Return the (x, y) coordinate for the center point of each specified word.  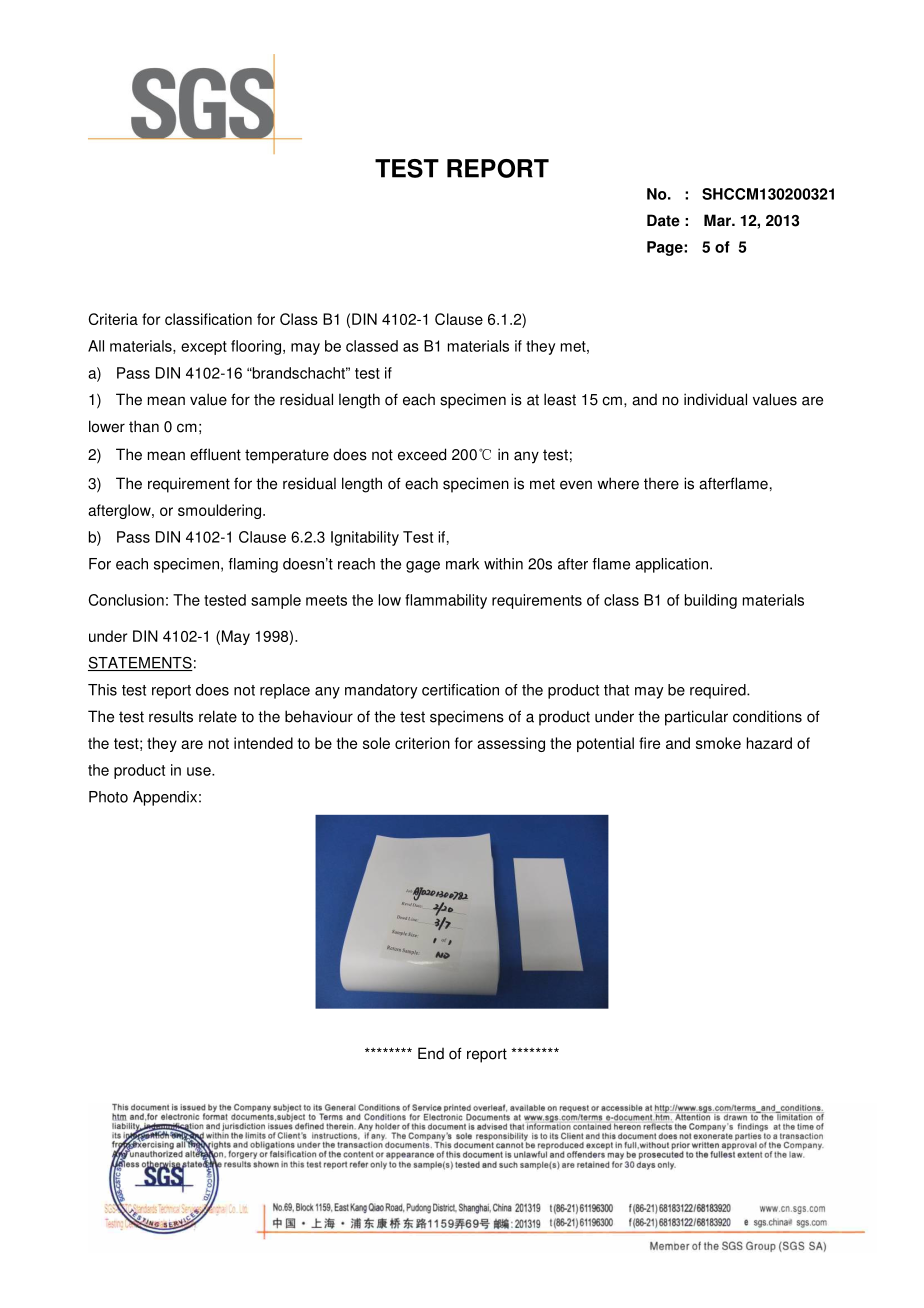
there (661, 484)
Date (663, 220)
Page (666, 248)
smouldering (221, 511)
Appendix (165, 798)
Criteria (113, 319)
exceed (422, 454)
